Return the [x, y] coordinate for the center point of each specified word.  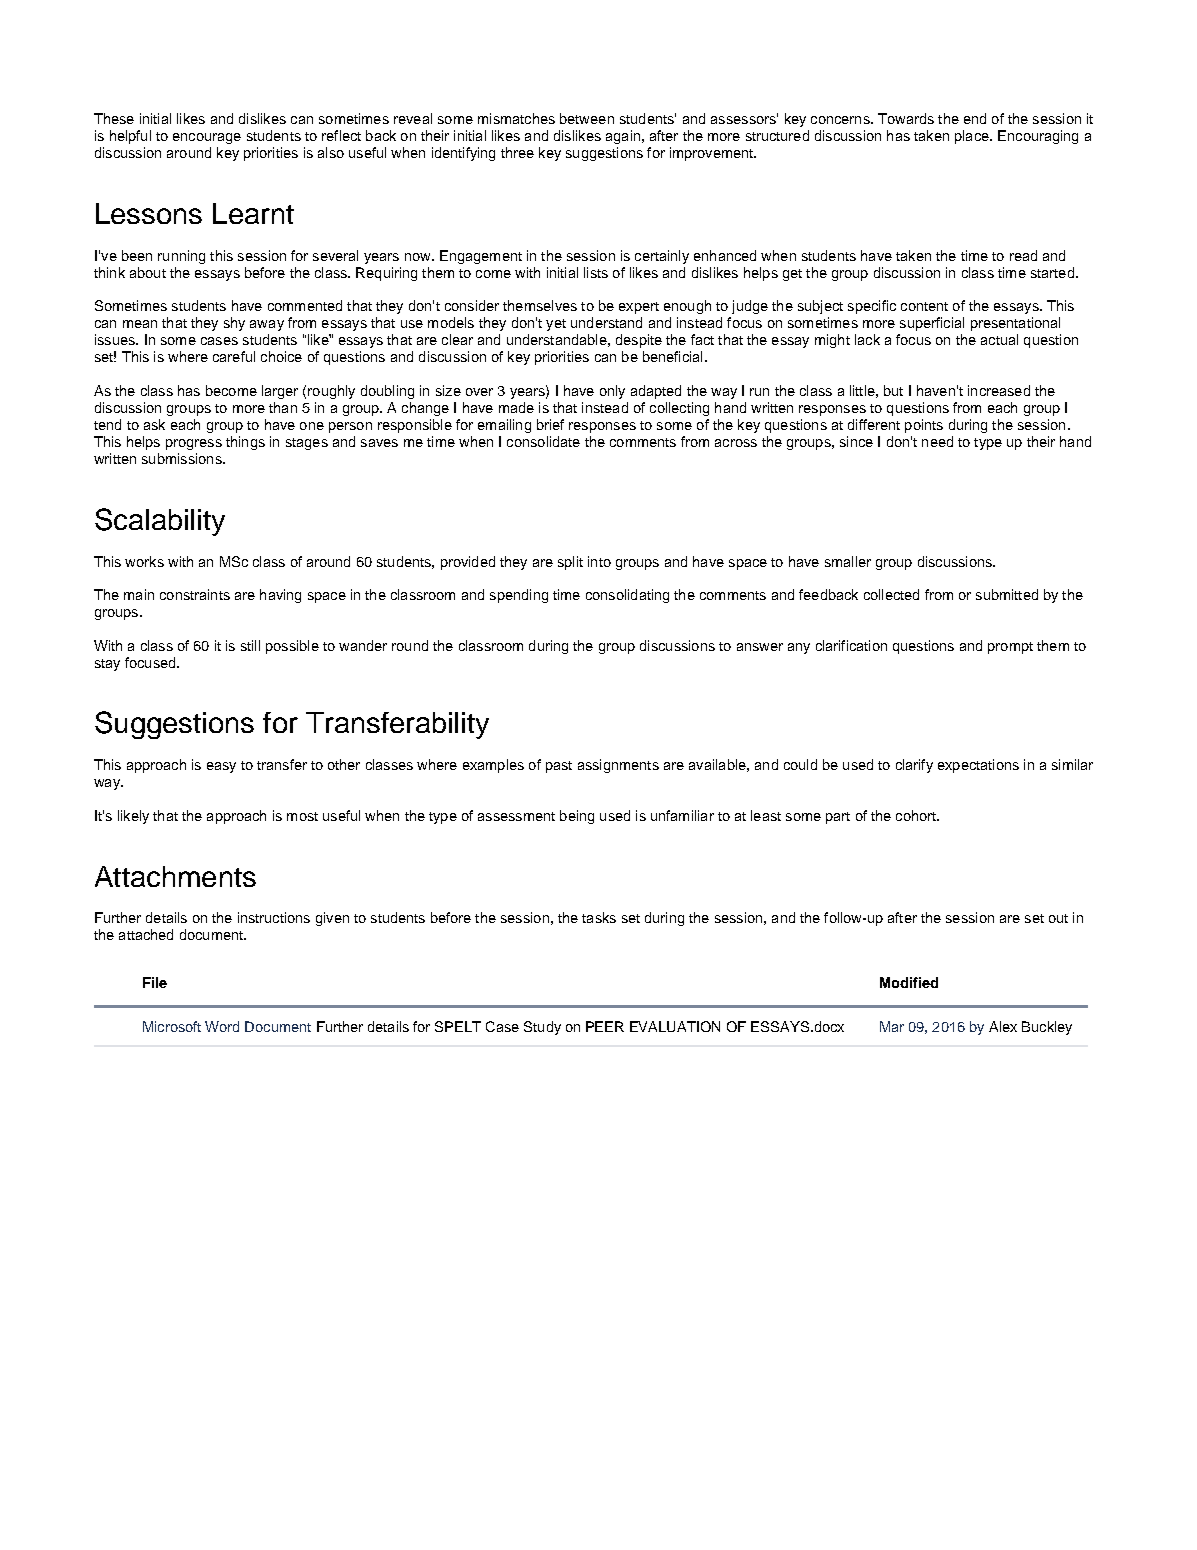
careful [234, 356]
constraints [195, 594]
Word [222, 1026]
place [973, 137]
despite [639, 341]
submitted [1007, 594]
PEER [605, 1026]
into [599, 561]
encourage [207, 138]
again [623, 137]
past [559, 767]
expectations [978, 766]
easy [221, 767]
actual [999, 339]
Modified [909, 982]
